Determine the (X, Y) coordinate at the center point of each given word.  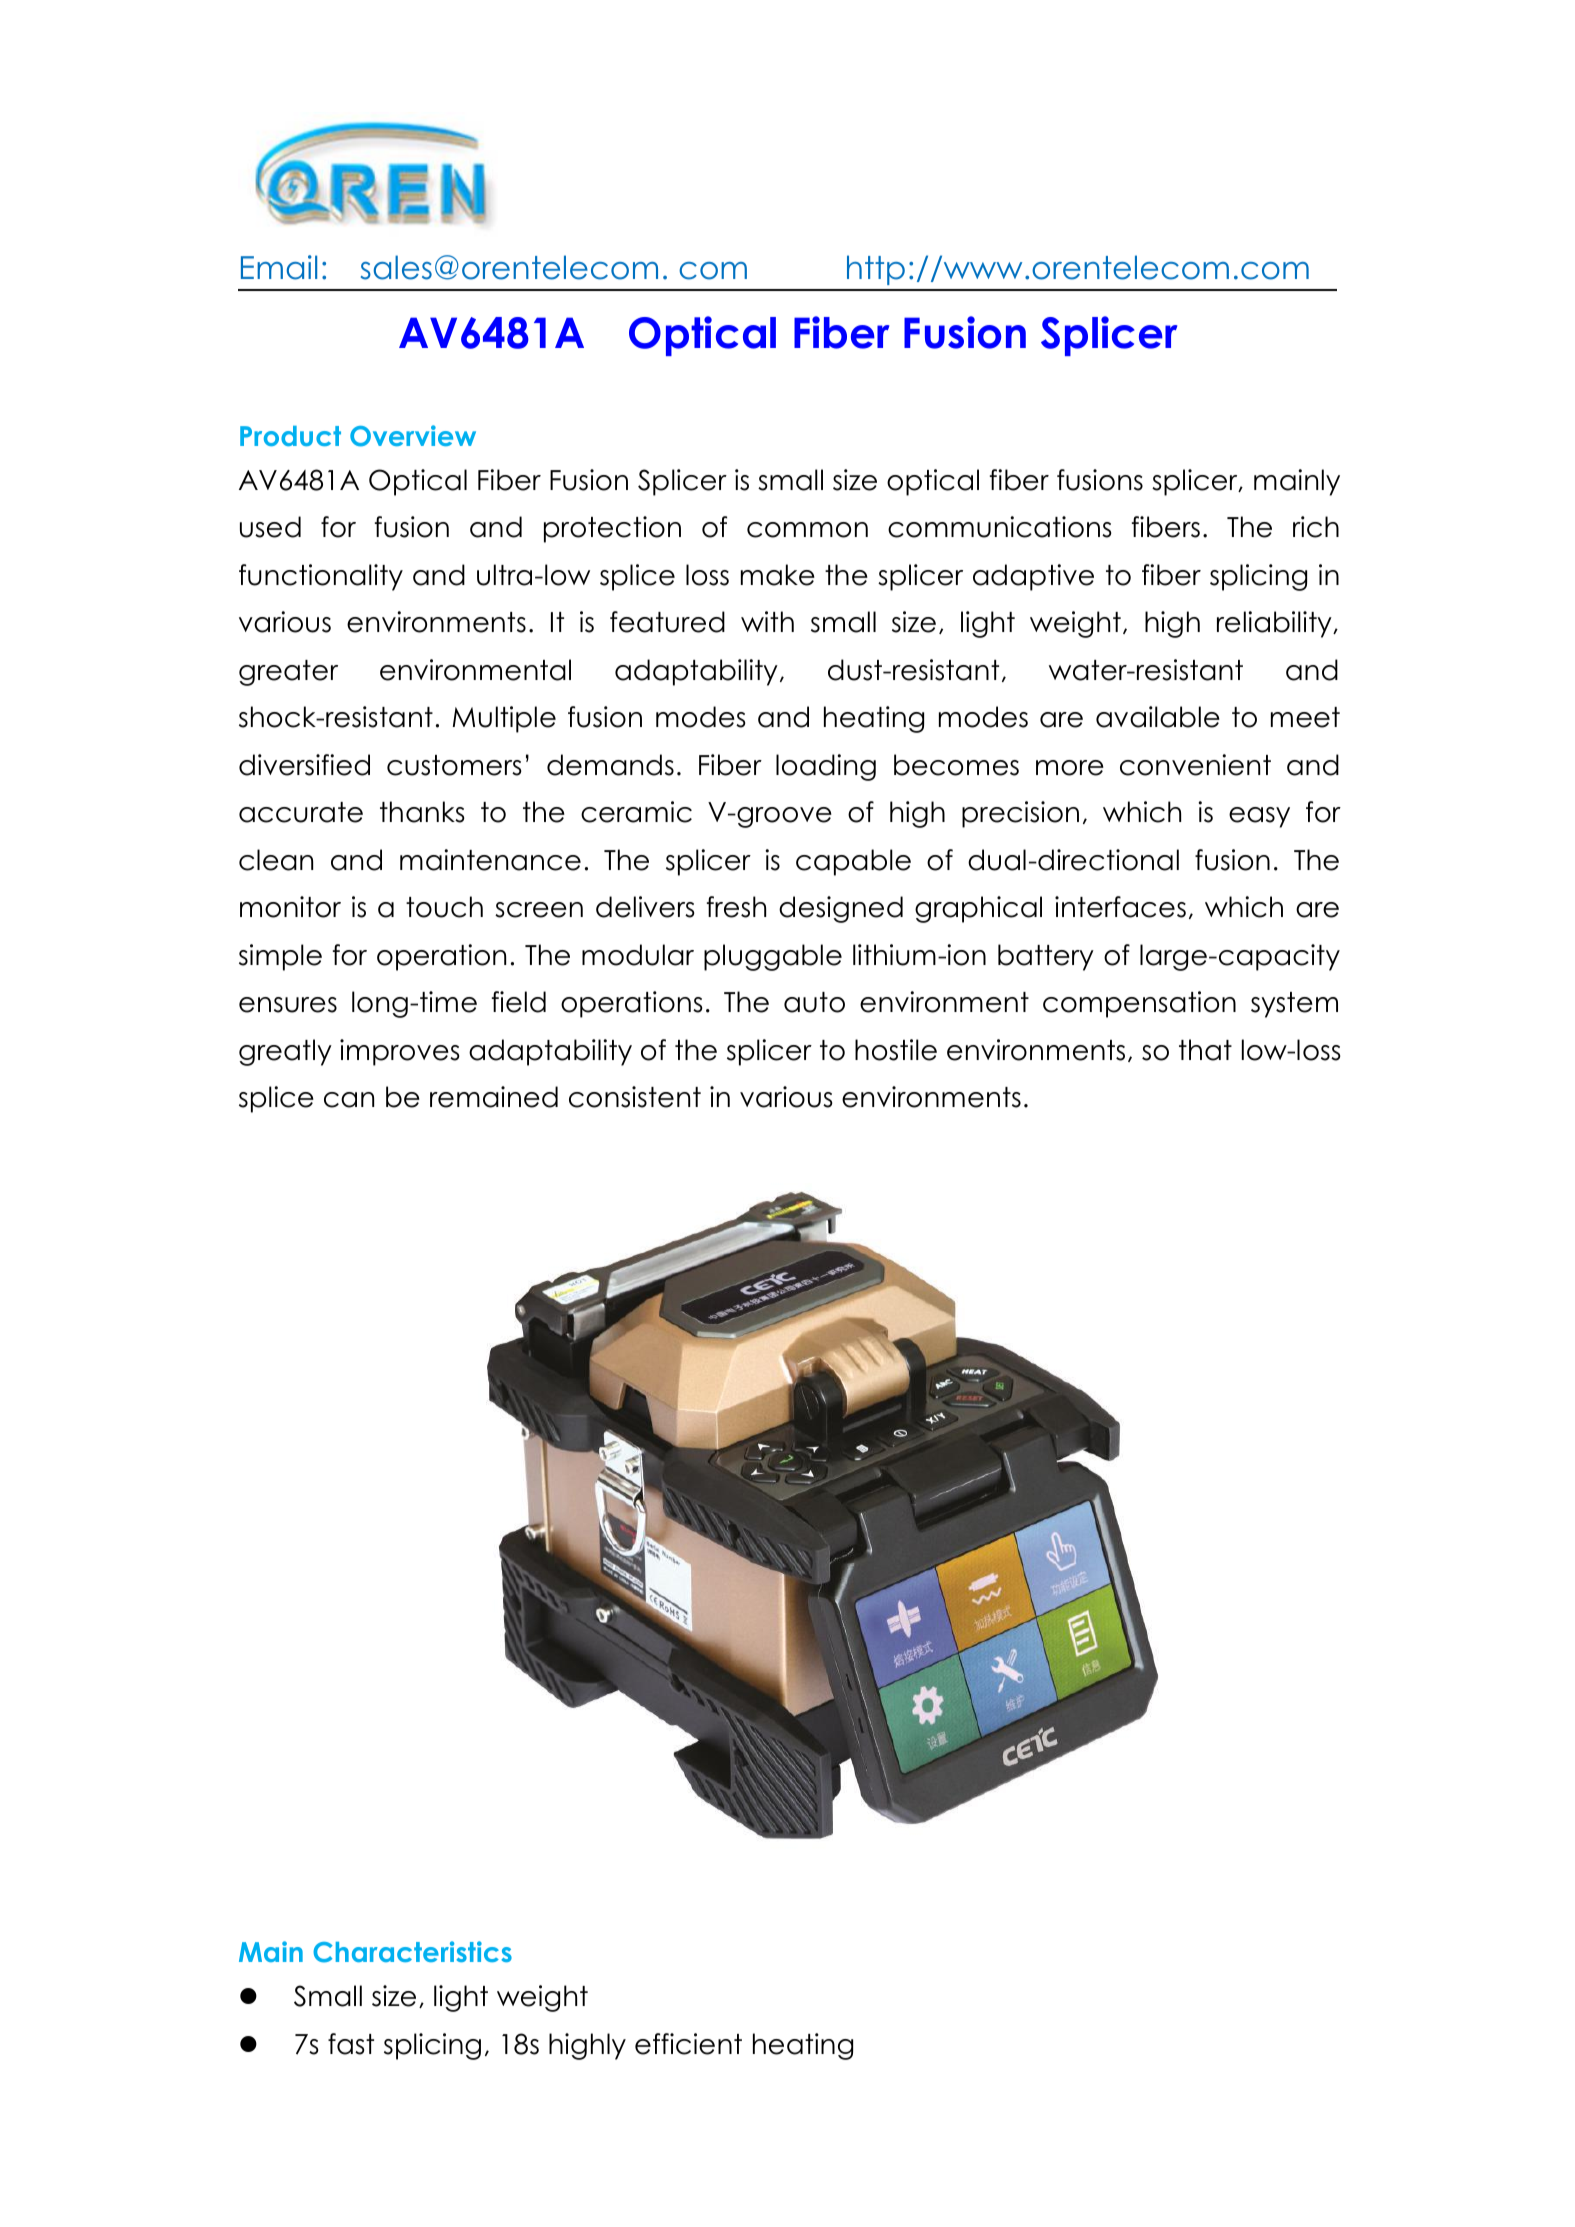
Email (279, 267)
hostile (896, 1050)
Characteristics (412, 1952)
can (349, 1100)
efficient (688, 2044)
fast (351, 2044)
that (1205, 1050)
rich (1316, 527)
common (807, 530)
